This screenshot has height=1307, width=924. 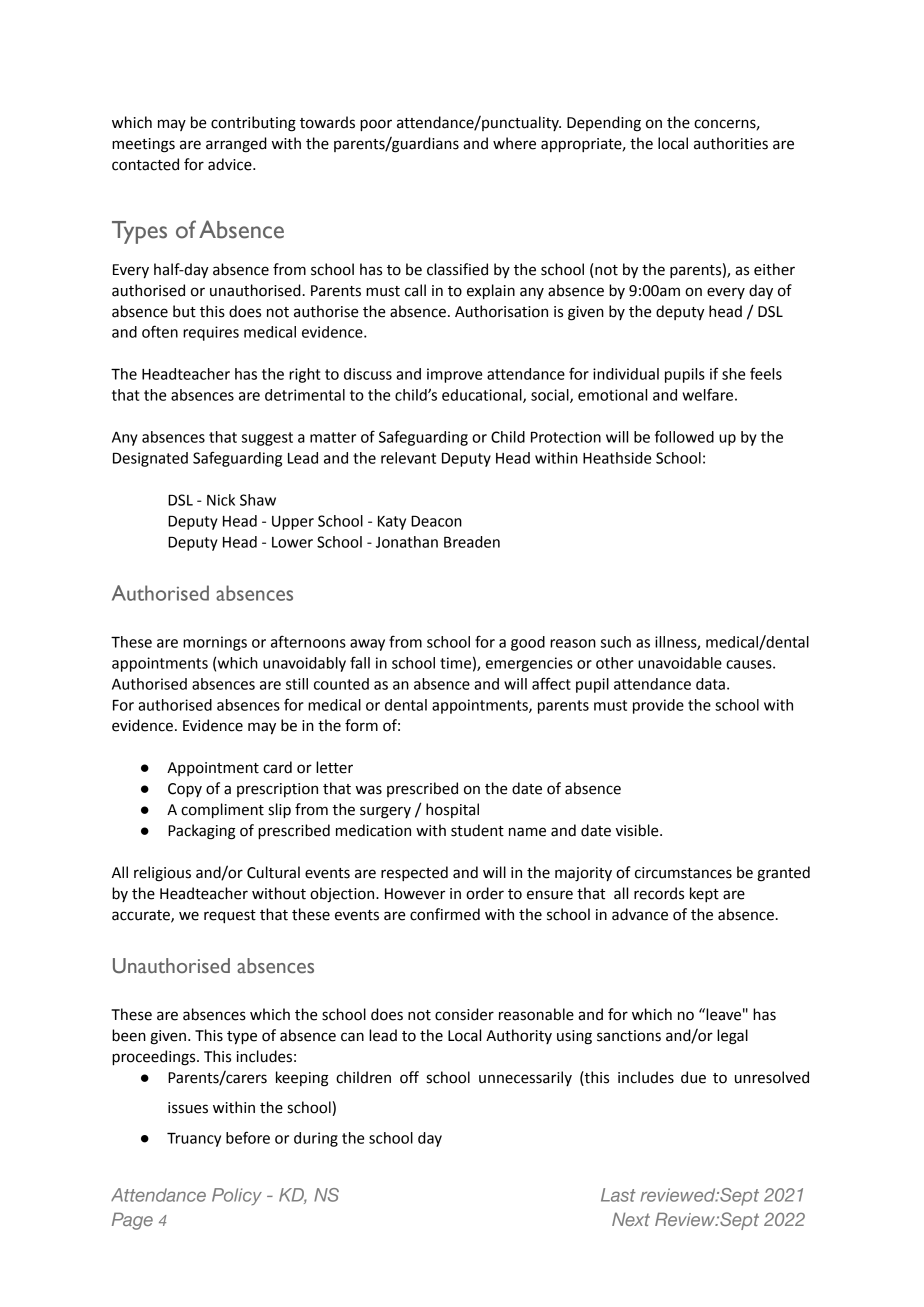 What do you see at coordinates (409, 1077) in the screenshot?
I see `off` at bounding box center [409, 1077].
